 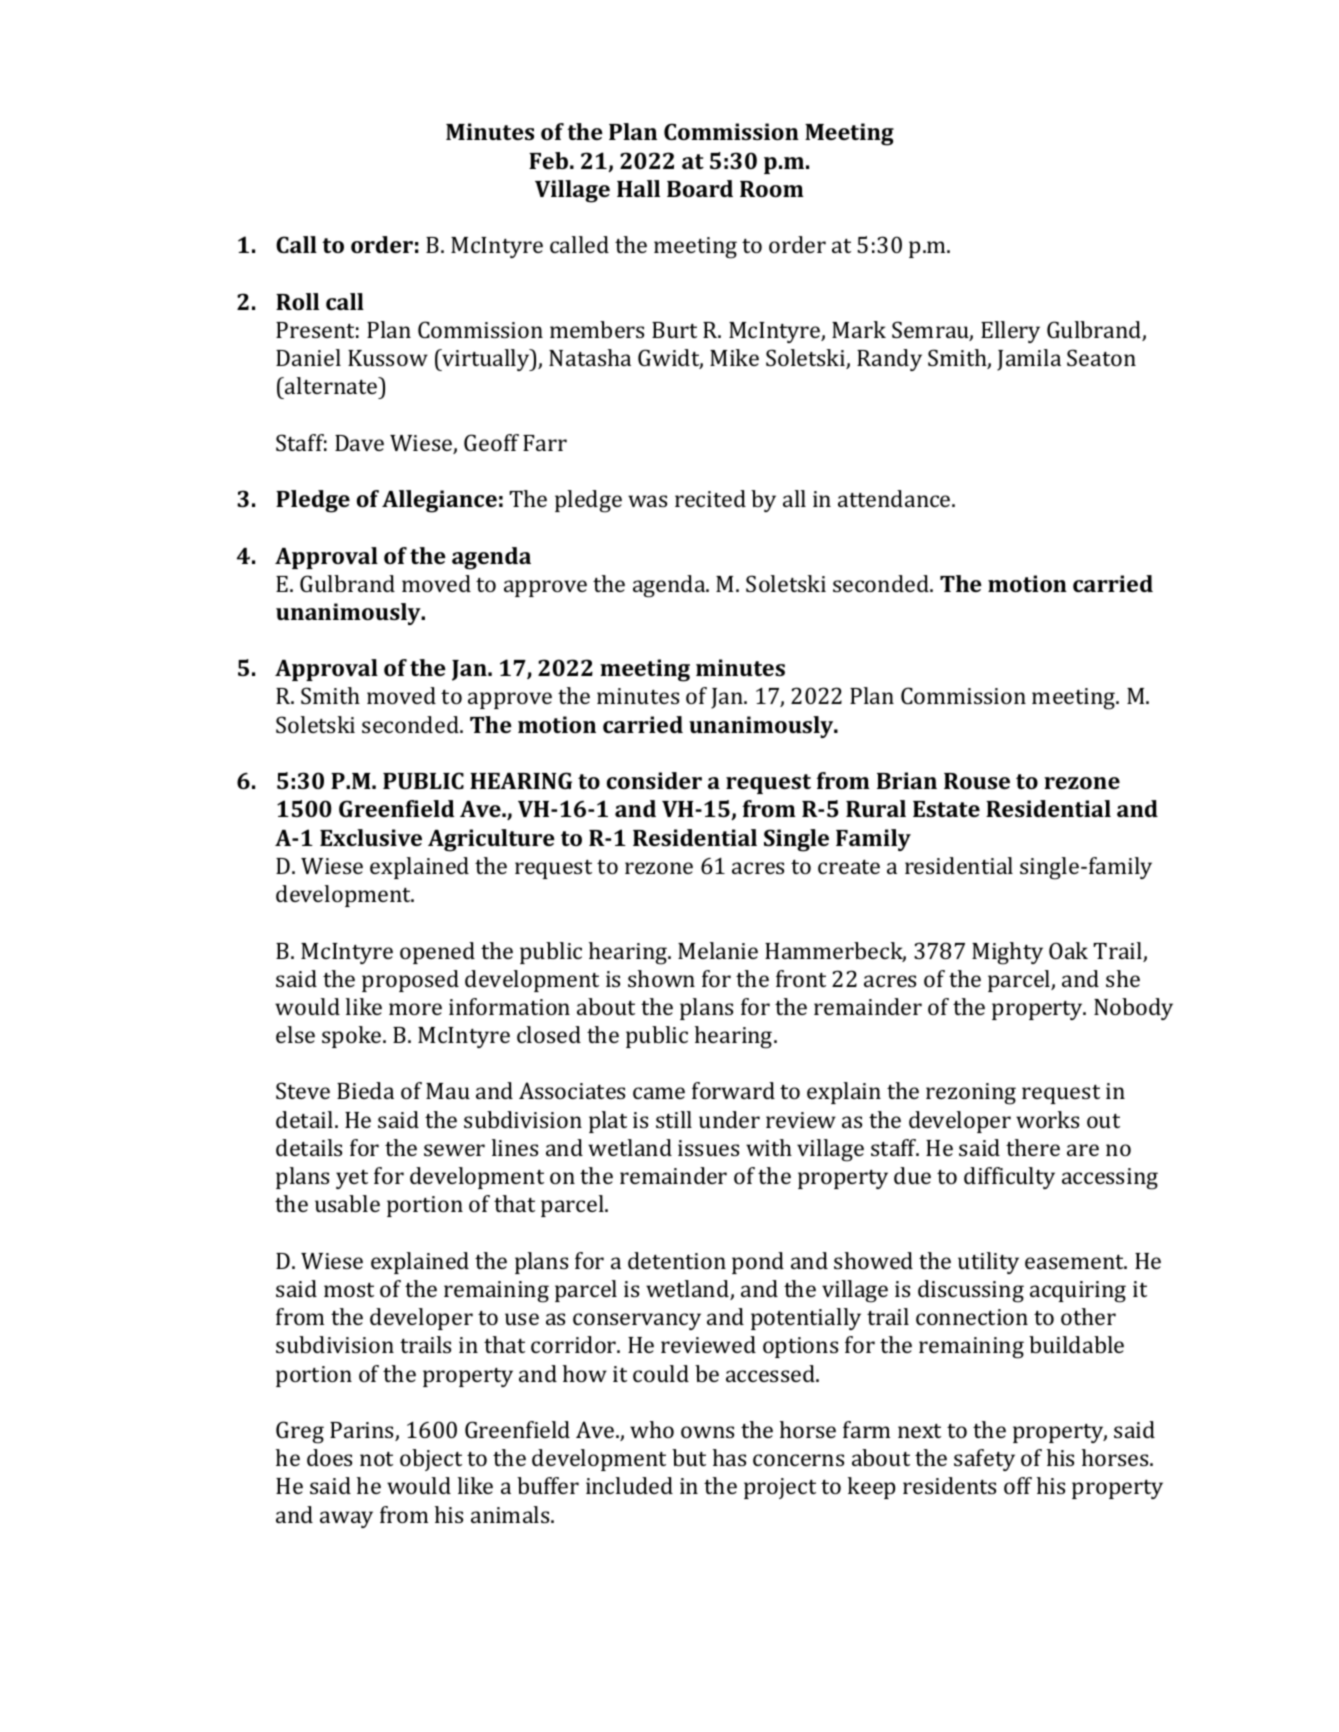 I want to click on safety, so click(x=984, y=1460).
